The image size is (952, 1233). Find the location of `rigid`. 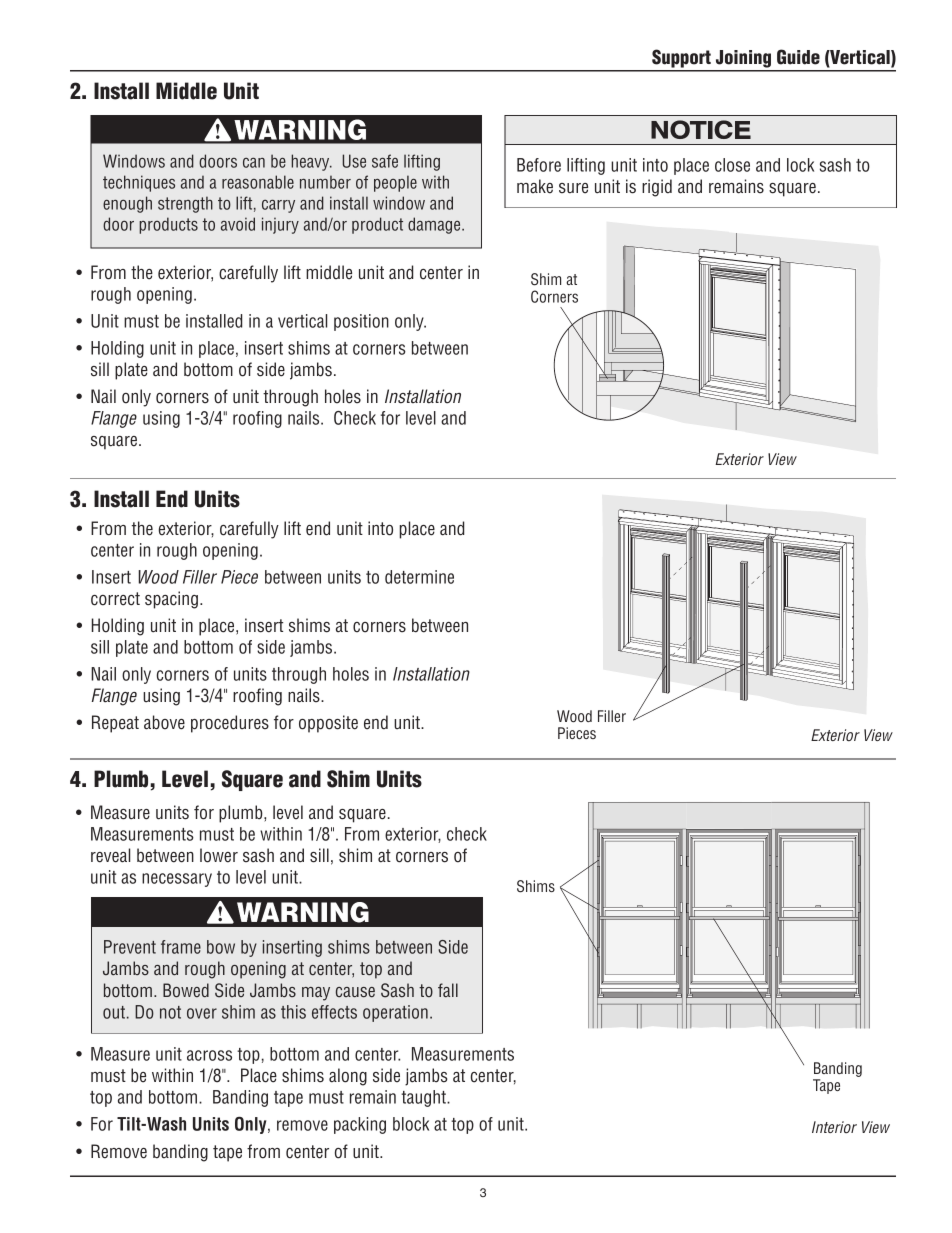

rigid is located at coordinates (657, 188).
